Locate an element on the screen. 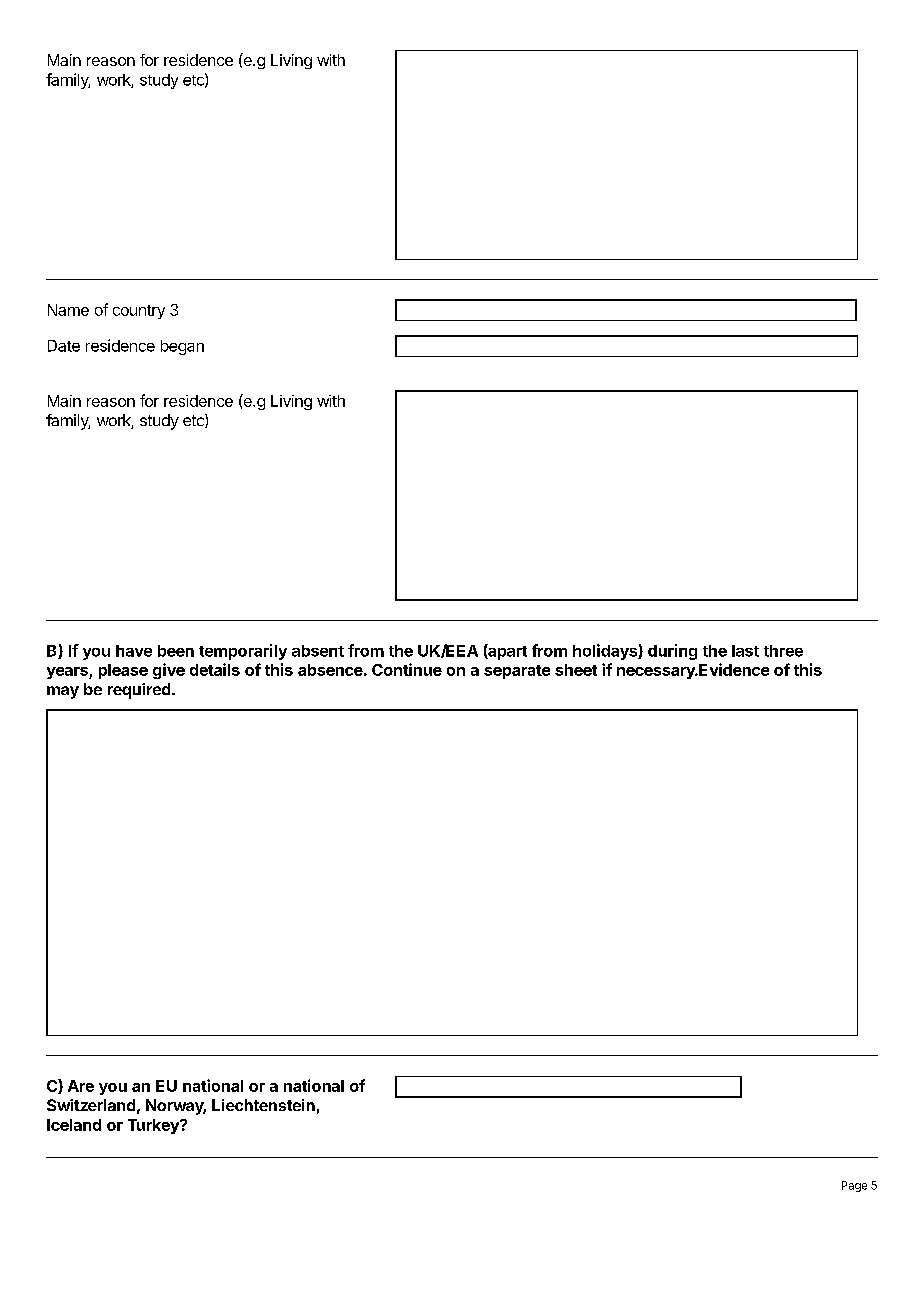 The height and width of the screenshot is (1308, 924). last is located at coordinates (745, 651).
